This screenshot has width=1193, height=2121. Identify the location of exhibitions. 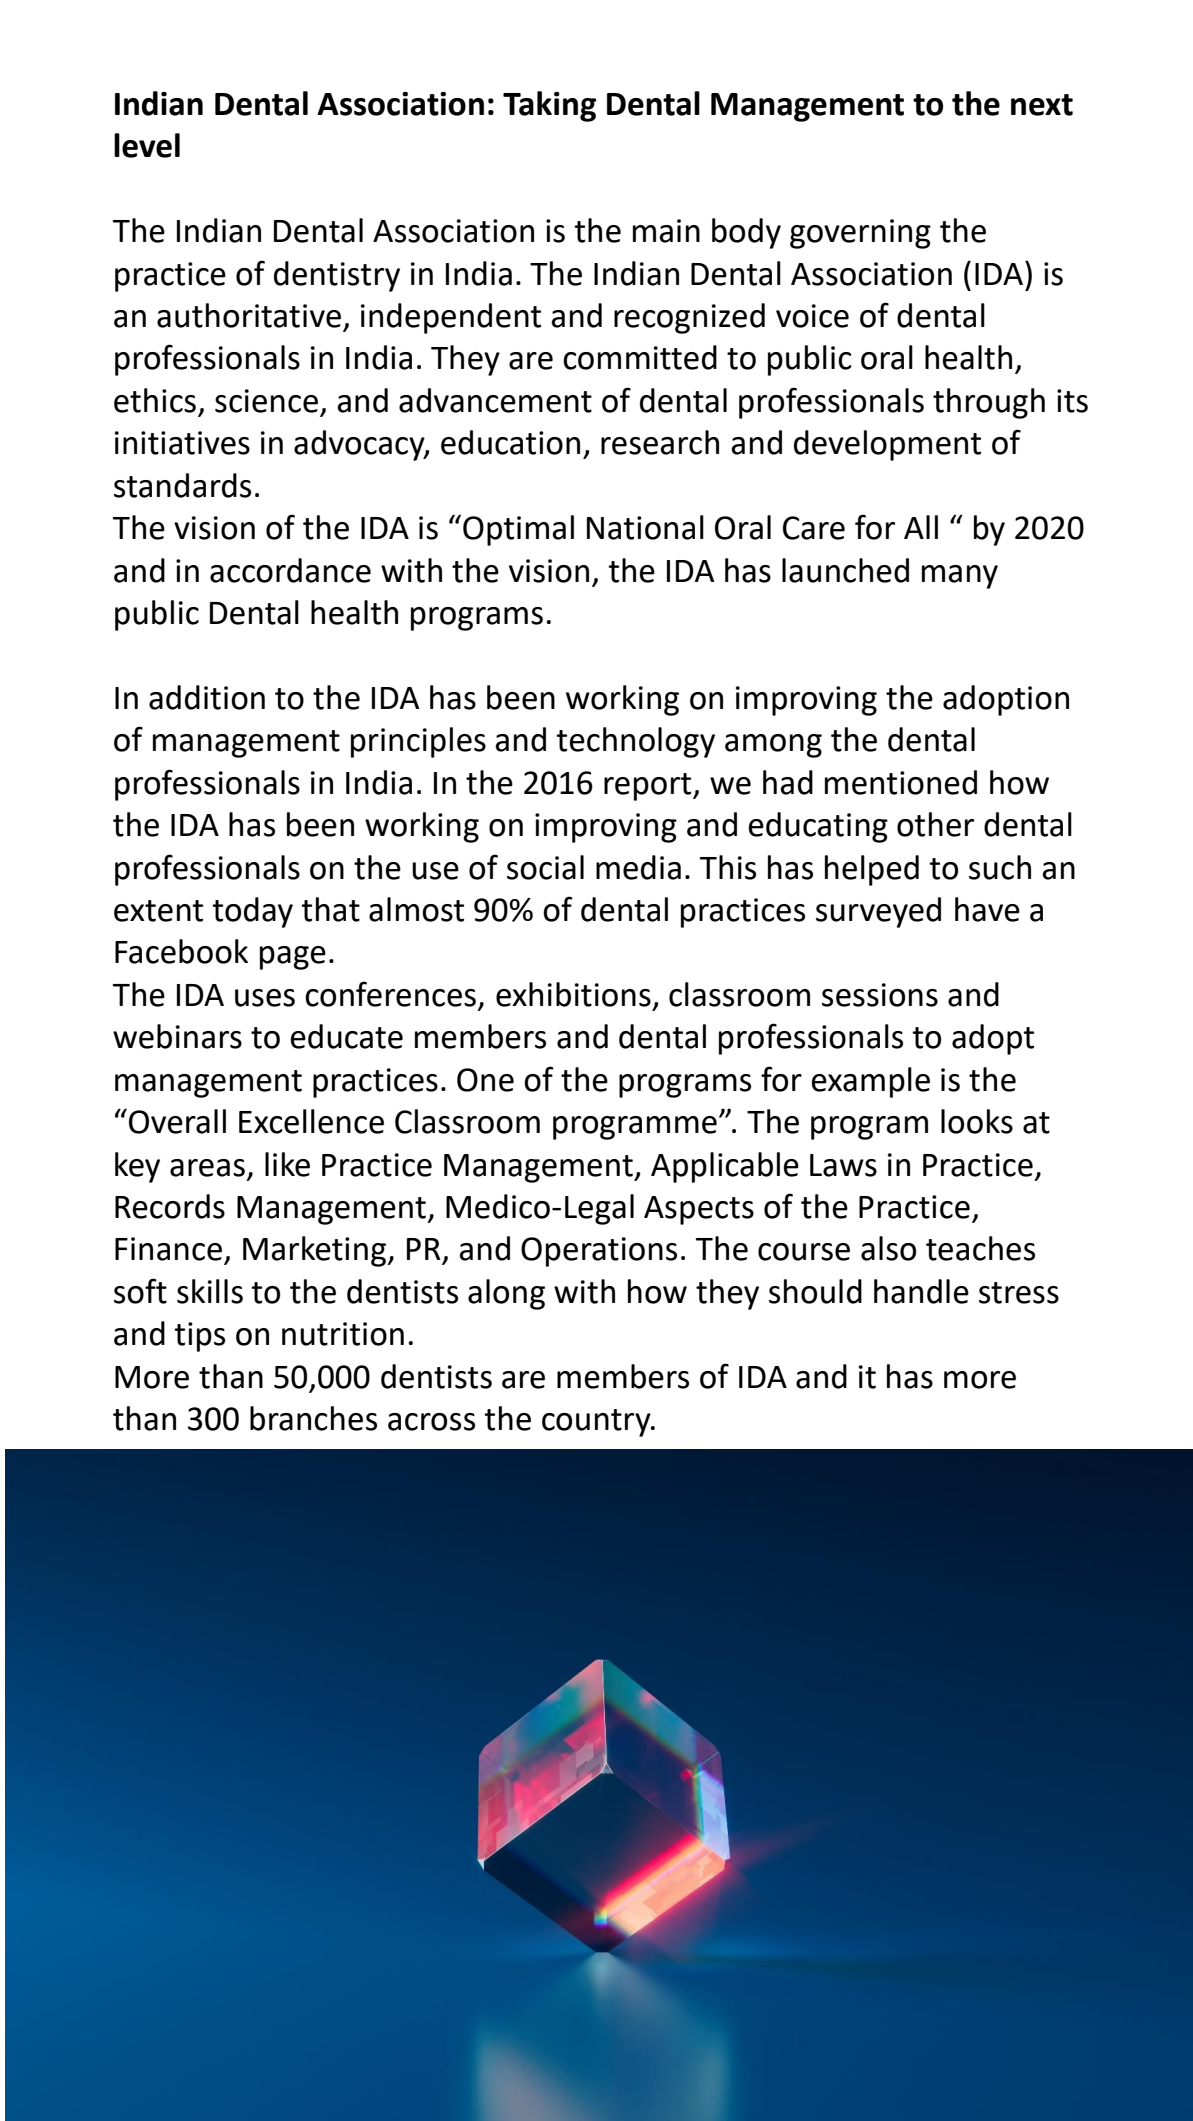
(573, 994).
